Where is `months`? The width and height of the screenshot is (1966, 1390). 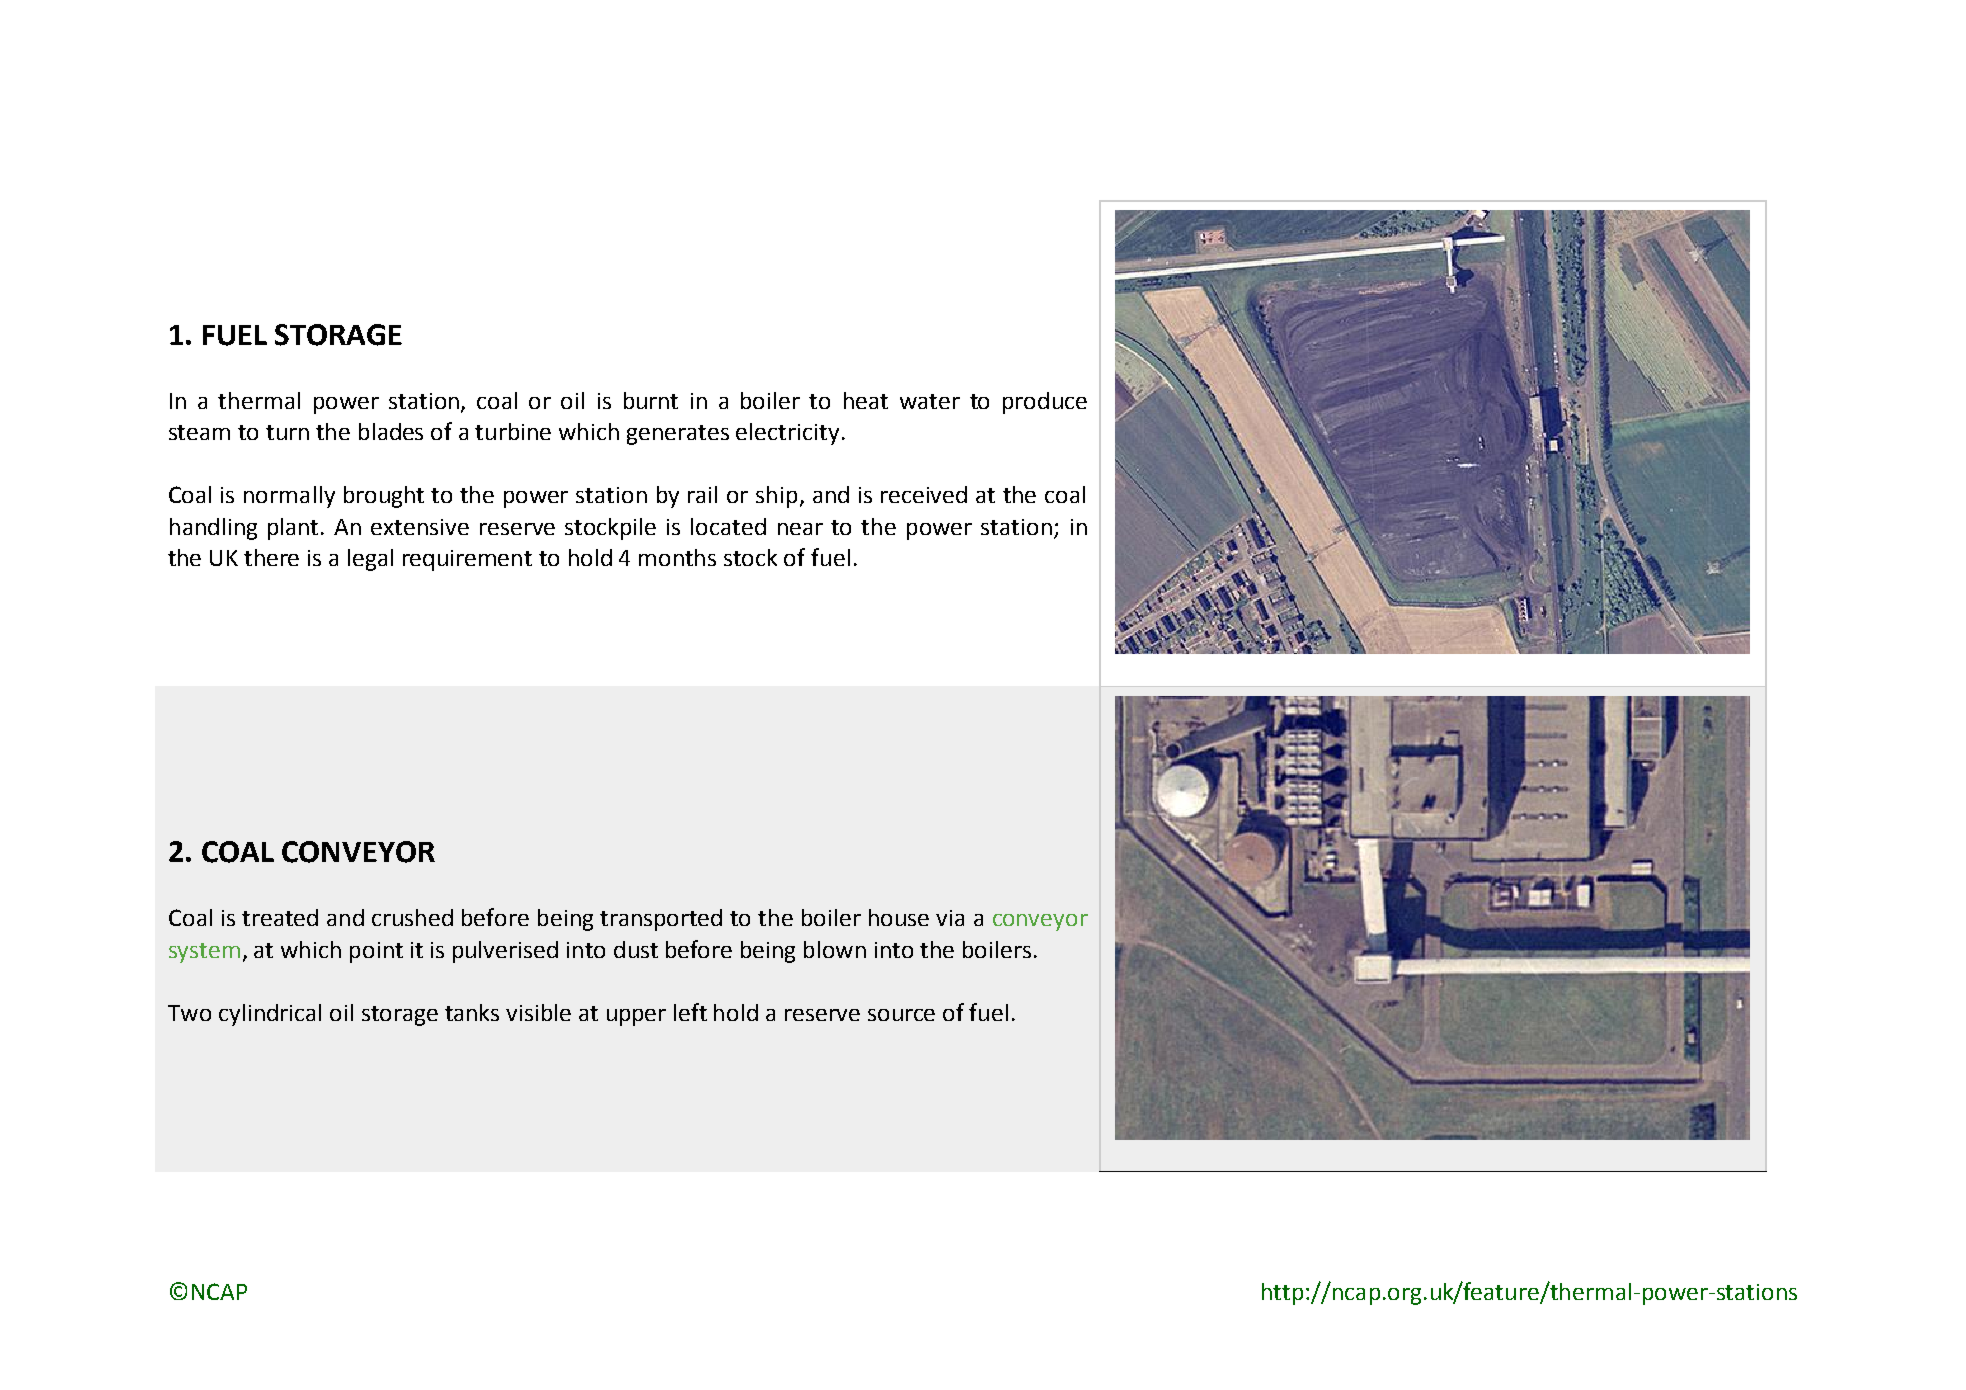 months is located at coordinates (677, 557).
